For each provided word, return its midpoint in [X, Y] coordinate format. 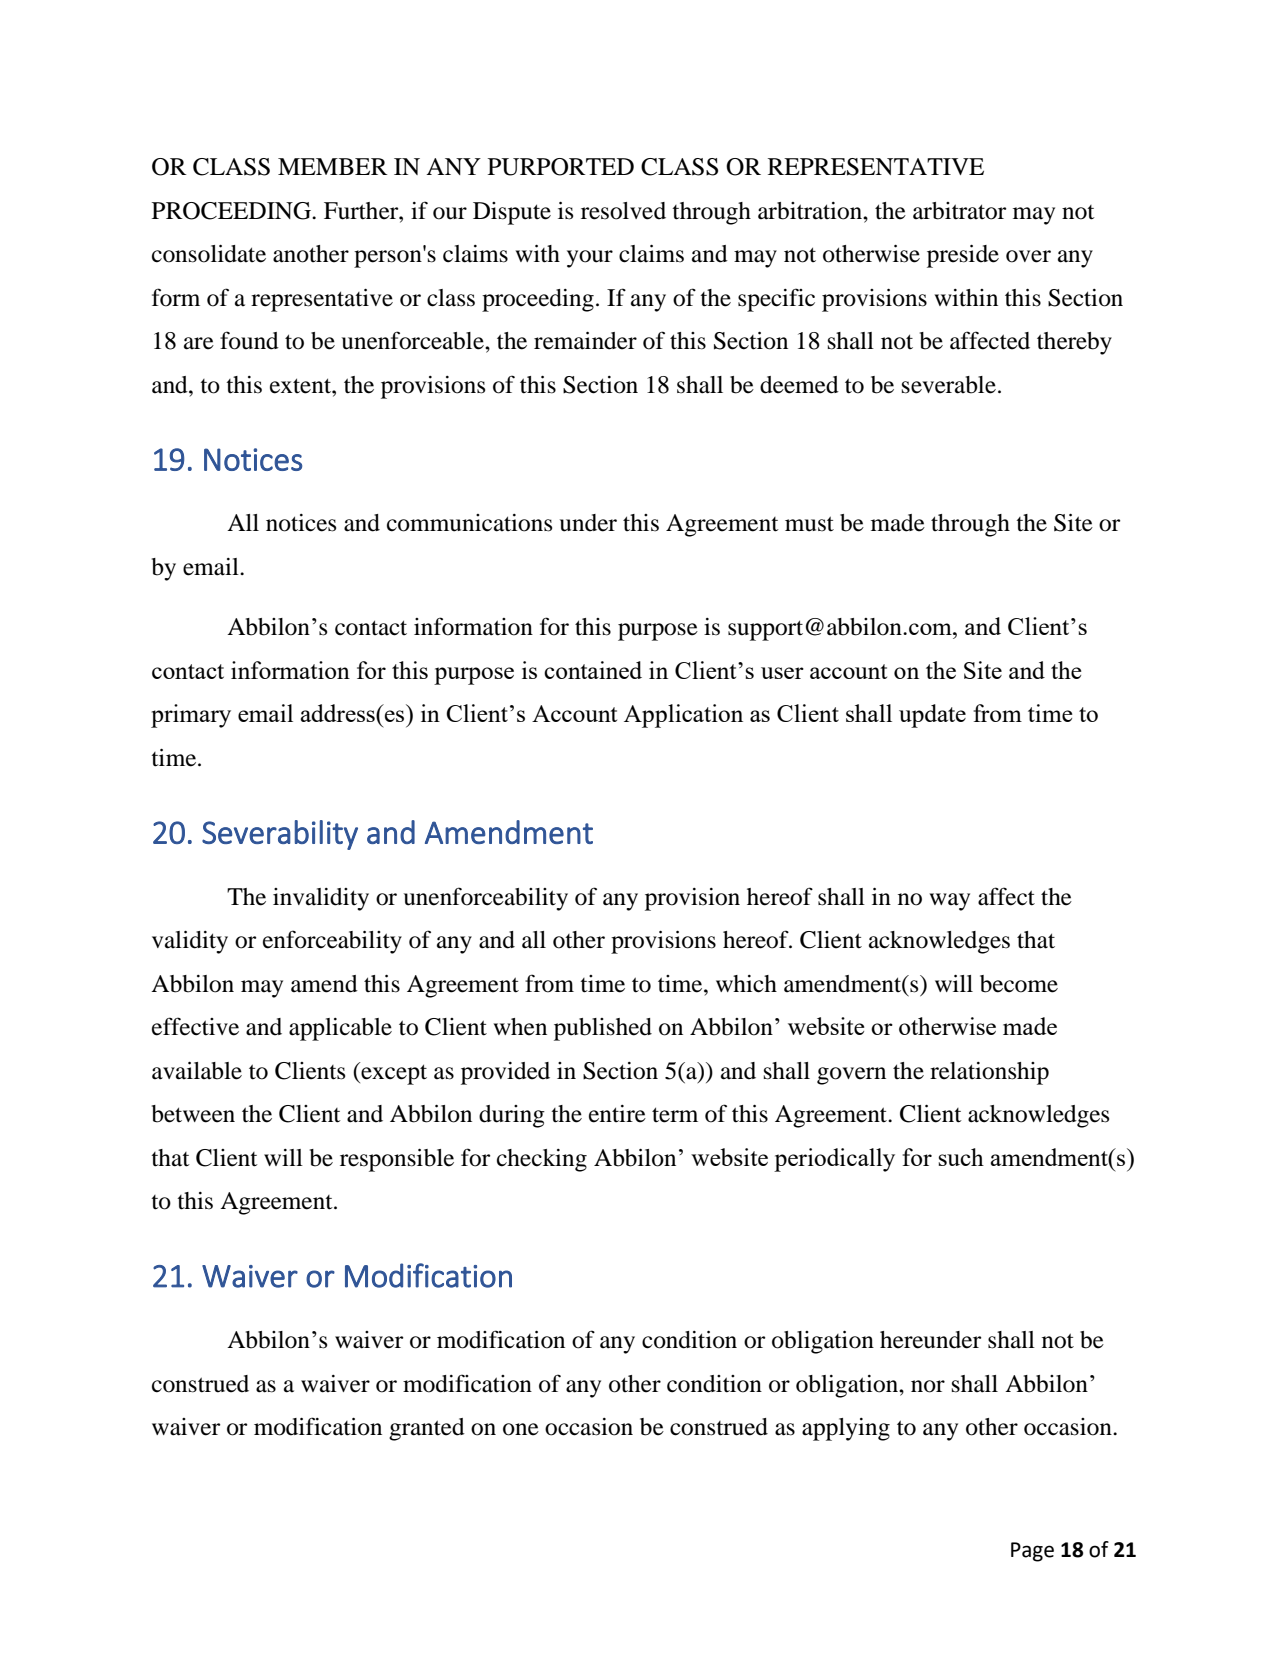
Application [683, 716]
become [1019, 984]
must [809, 524]
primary [191, 716]
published [603, 1029]
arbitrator [959, 211]
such [961, 1157]
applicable [340, 1029]
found [249, 340]
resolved [623, 211]
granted [427, 1429]
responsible [397, 1160]
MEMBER [333, 166]
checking [542, 1160]
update [932, 716]
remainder [585, 341]
